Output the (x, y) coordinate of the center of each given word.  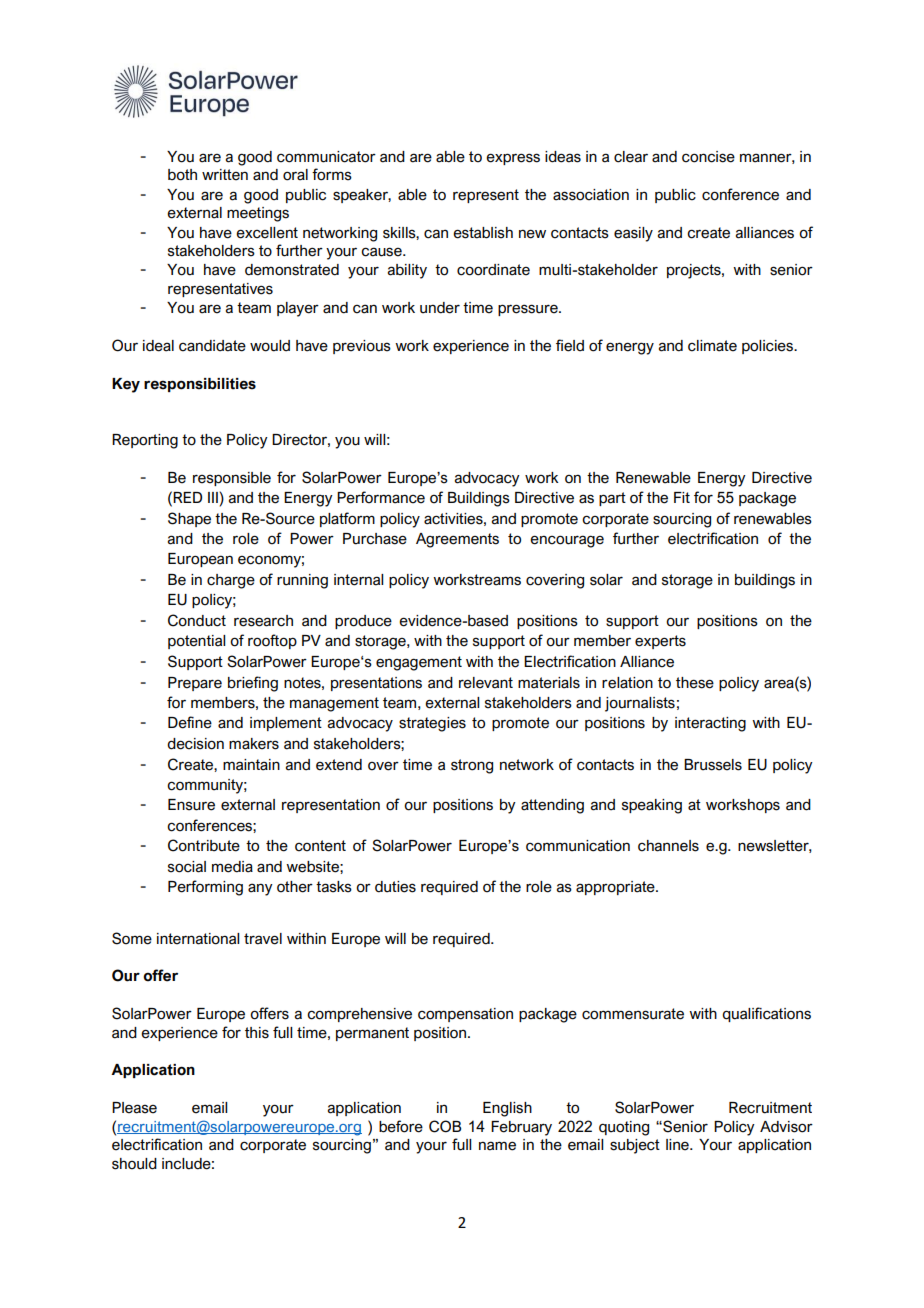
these (695, 683)
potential (196, 642)
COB (445, 1126)
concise (708, 157)
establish (483, 233)
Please (134, 1108)
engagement (419, 663)
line (678, 1145)
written (225, 175)
